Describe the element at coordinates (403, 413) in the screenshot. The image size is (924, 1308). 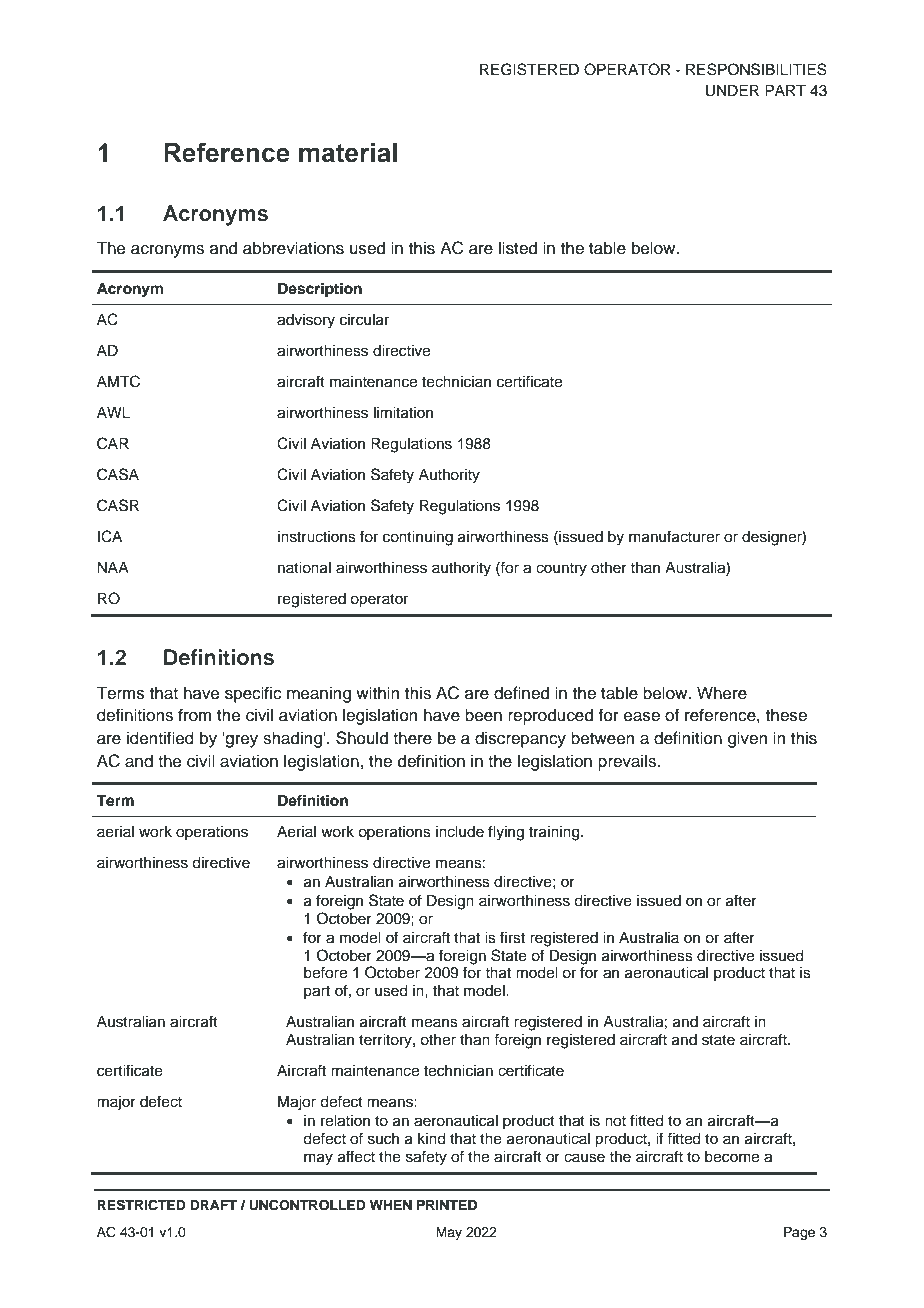
I see `limitation` at that location.
